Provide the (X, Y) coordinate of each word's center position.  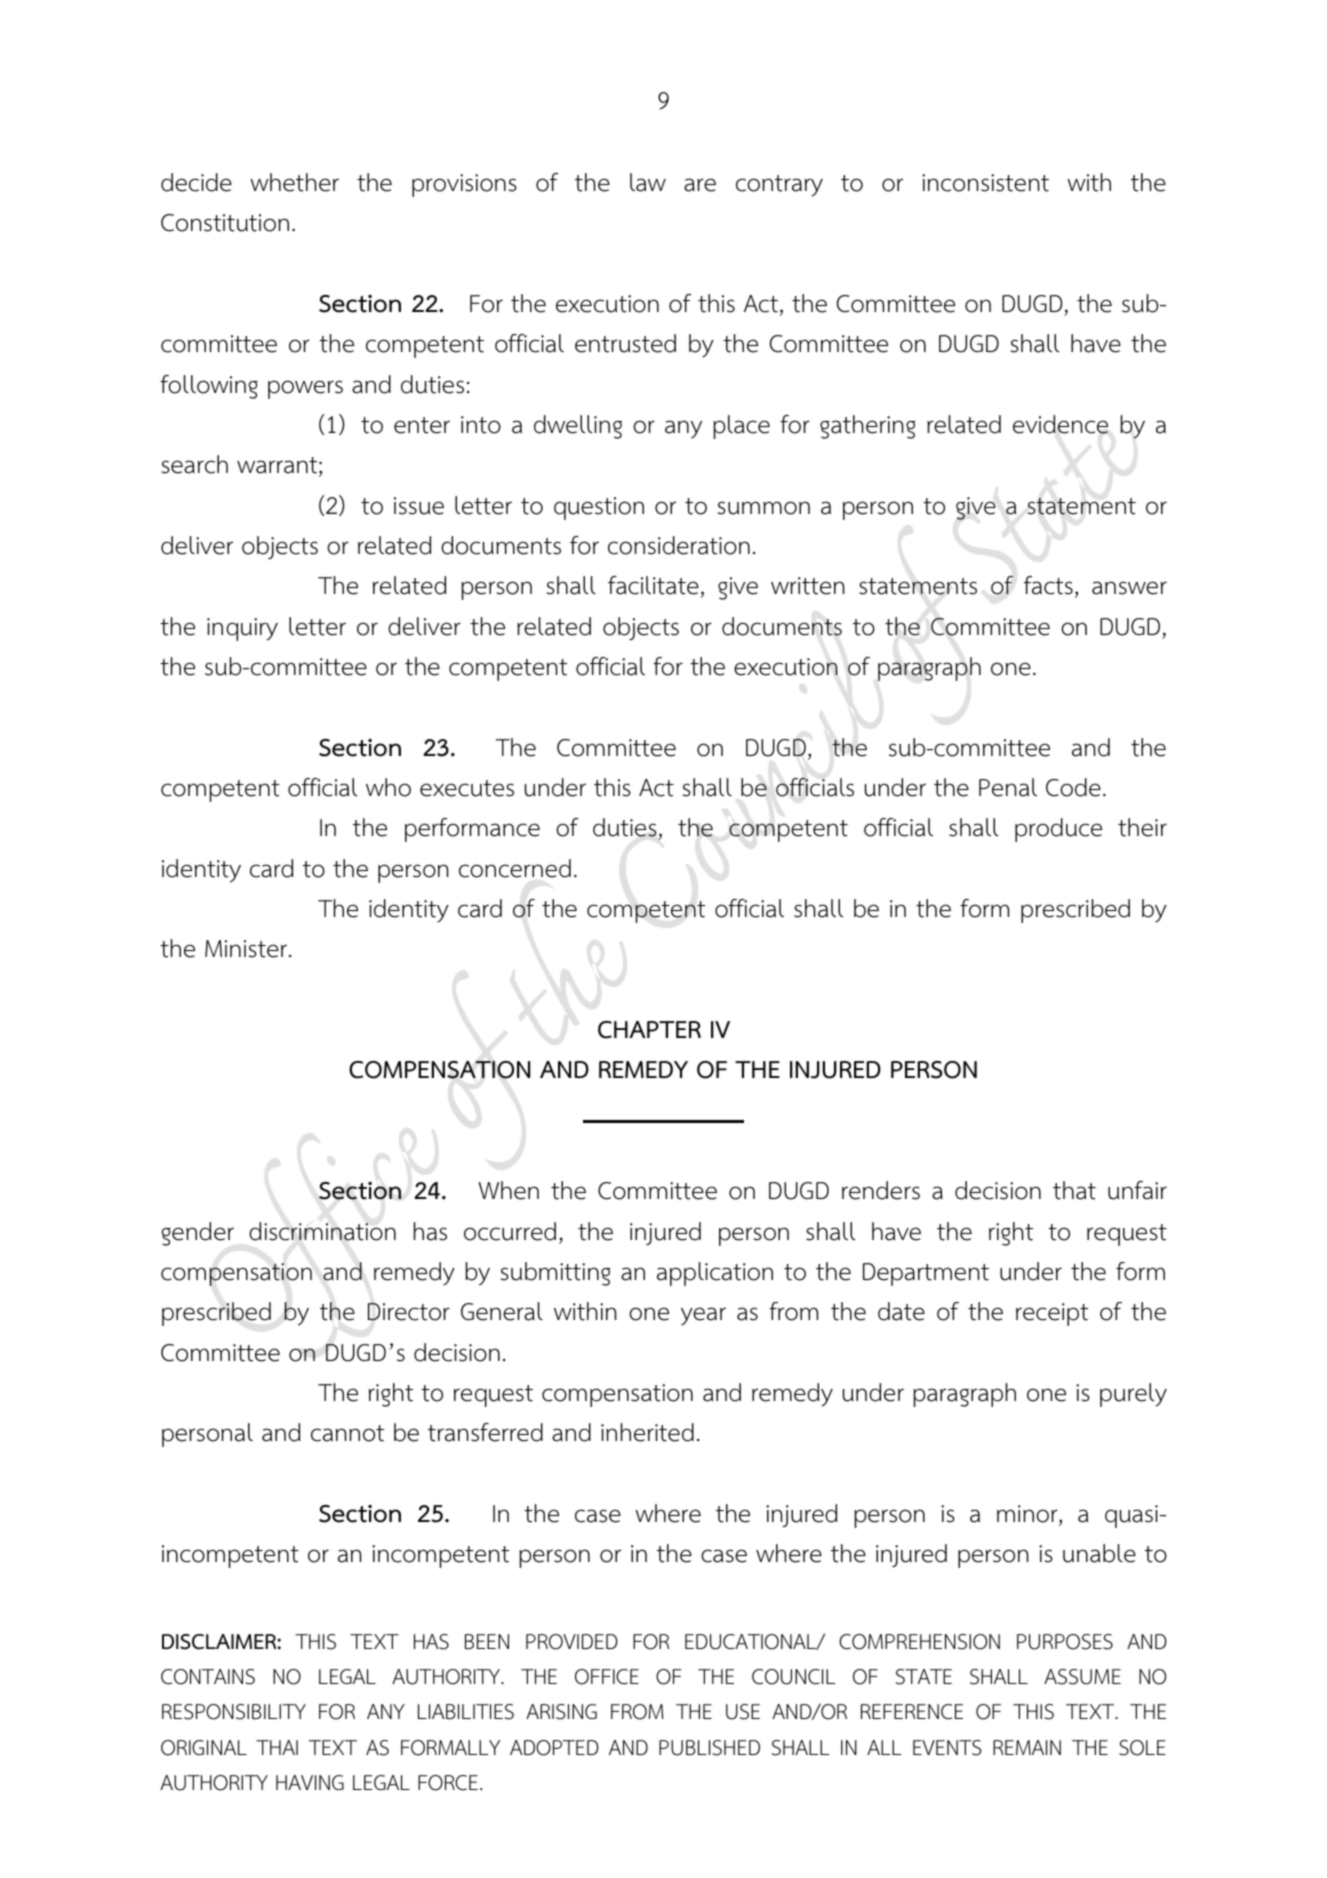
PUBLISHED (709, 1748)
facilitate (653, 585)
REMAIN (1027, 1747)
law (648, 182)
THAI (277, 1747)
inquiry (242, 629)
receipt (1052, 1314)
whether (294, 182)
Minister (246, 949)
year (703, 1316)
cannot (347, 1433)
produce (1058, 830)
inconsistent (985, 183)
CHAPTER (649, 1030)
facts (1048, 585)
